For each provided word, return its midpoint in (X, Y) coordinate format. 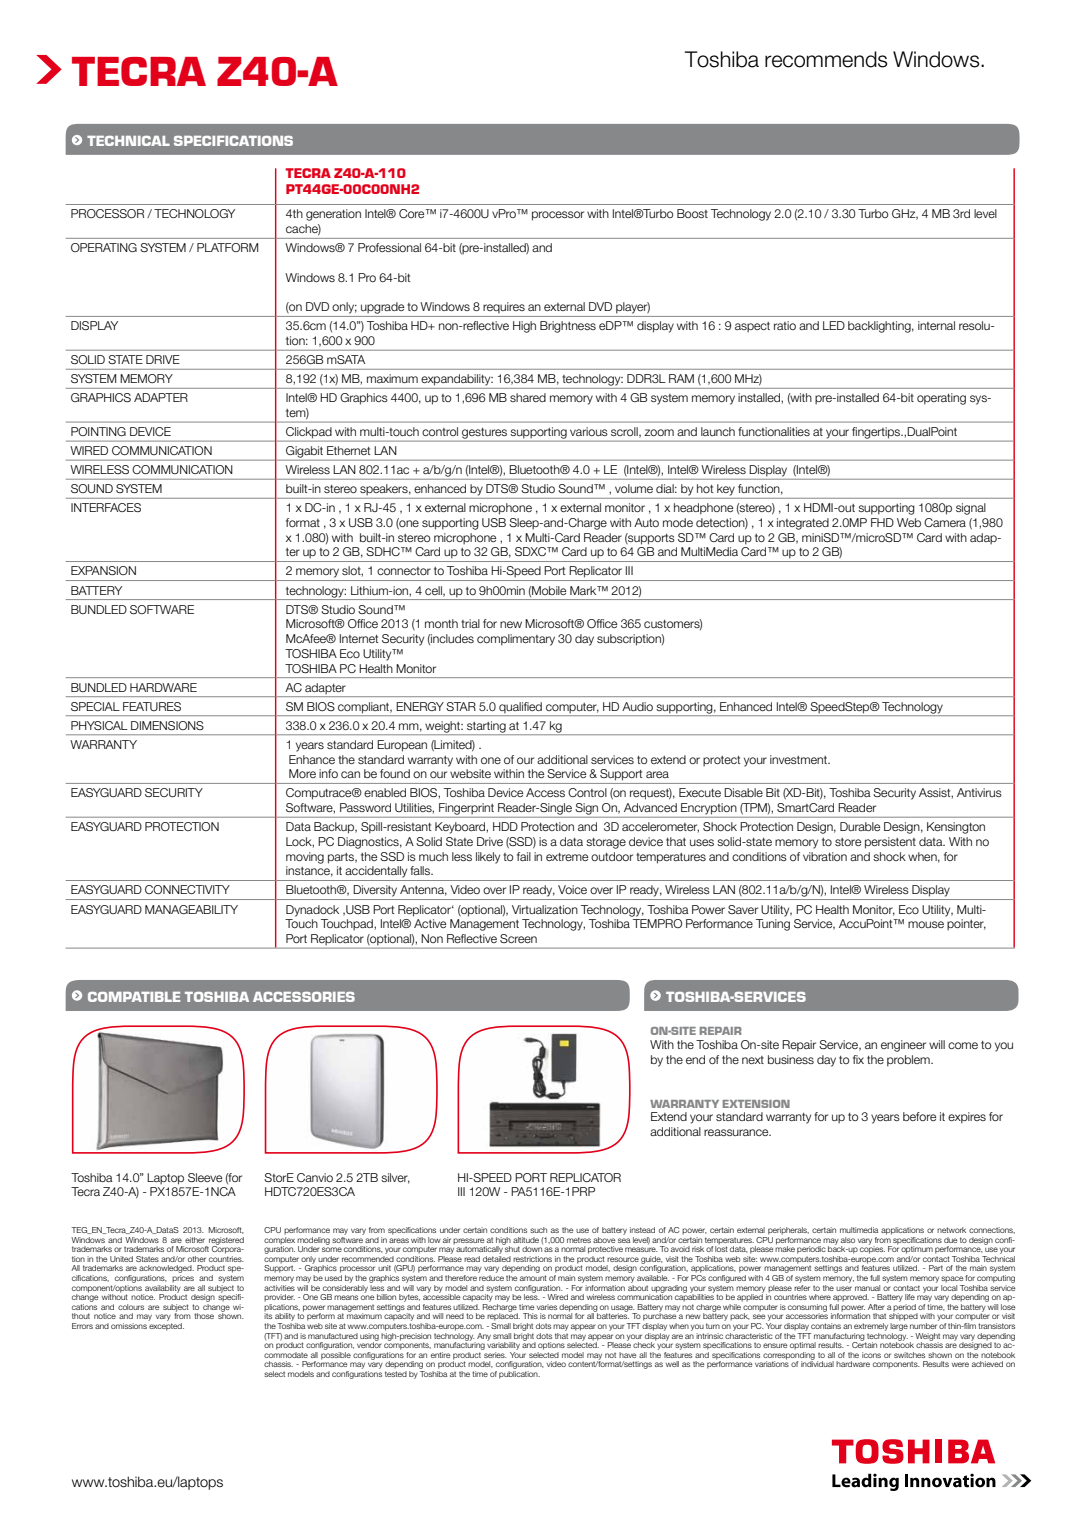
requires (504, 307)
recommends (826, 59)
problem (909, 1061)
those (204, 1316)
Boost (692, 213)
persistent (890, 843)
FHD (882, 522)
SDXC (531, 551)
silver (395, 1178)
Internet (359, 638)
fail (524, 856)
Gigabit (304, 452)
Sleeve (205, 1177)
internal (936, 325)
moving (305, 858)
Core (413, 213)
